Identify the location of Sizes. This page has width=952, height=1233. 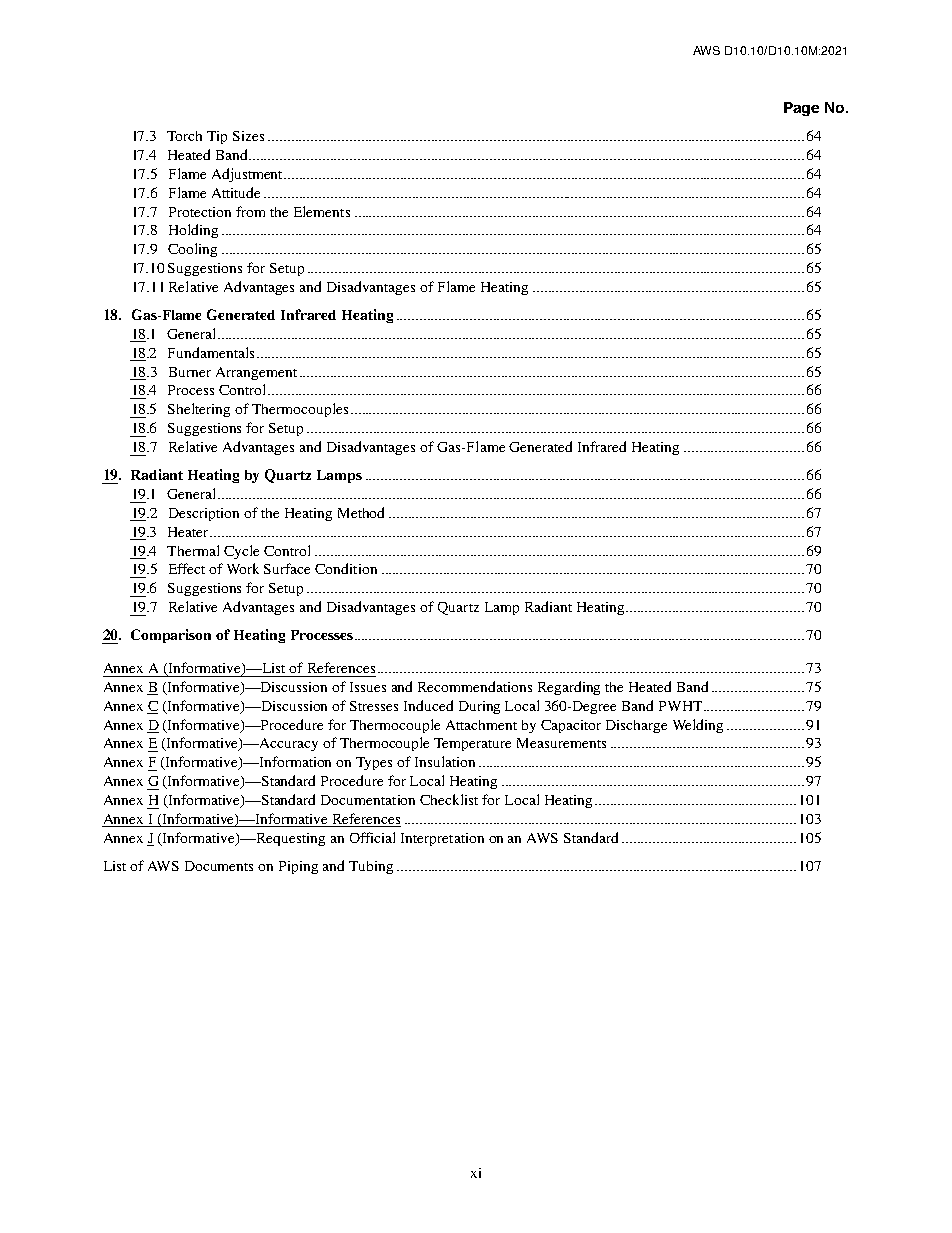
(248, 136).
